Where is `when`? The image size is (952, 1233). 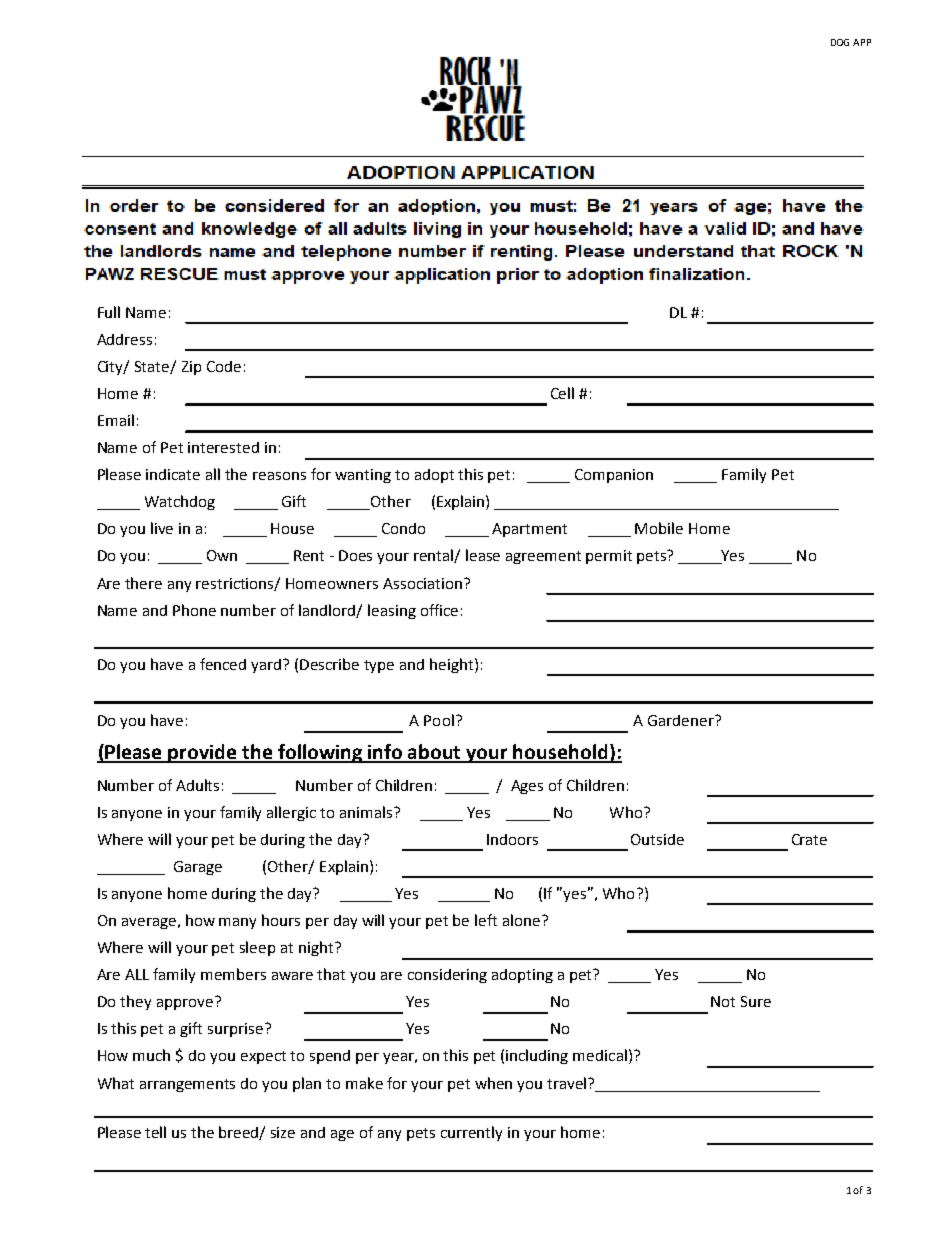
when is located at coordinates (493, 1083).
